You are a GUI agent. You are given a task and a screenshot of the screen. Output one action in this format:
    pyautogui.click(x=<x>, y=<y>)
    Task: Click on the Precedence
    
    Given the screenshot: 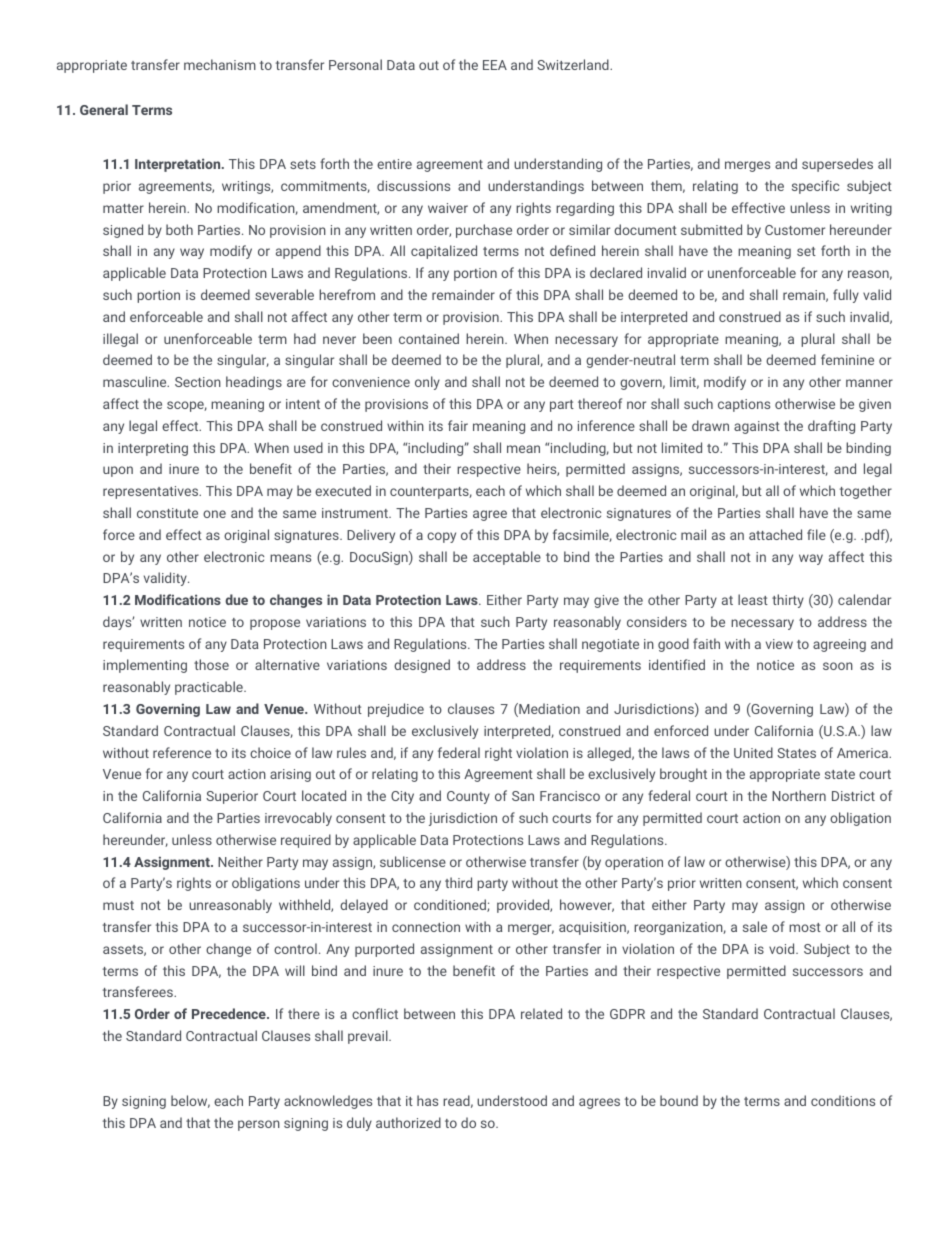 What is the action you would take?
    pyautogui.click(x=230, y=1013)
